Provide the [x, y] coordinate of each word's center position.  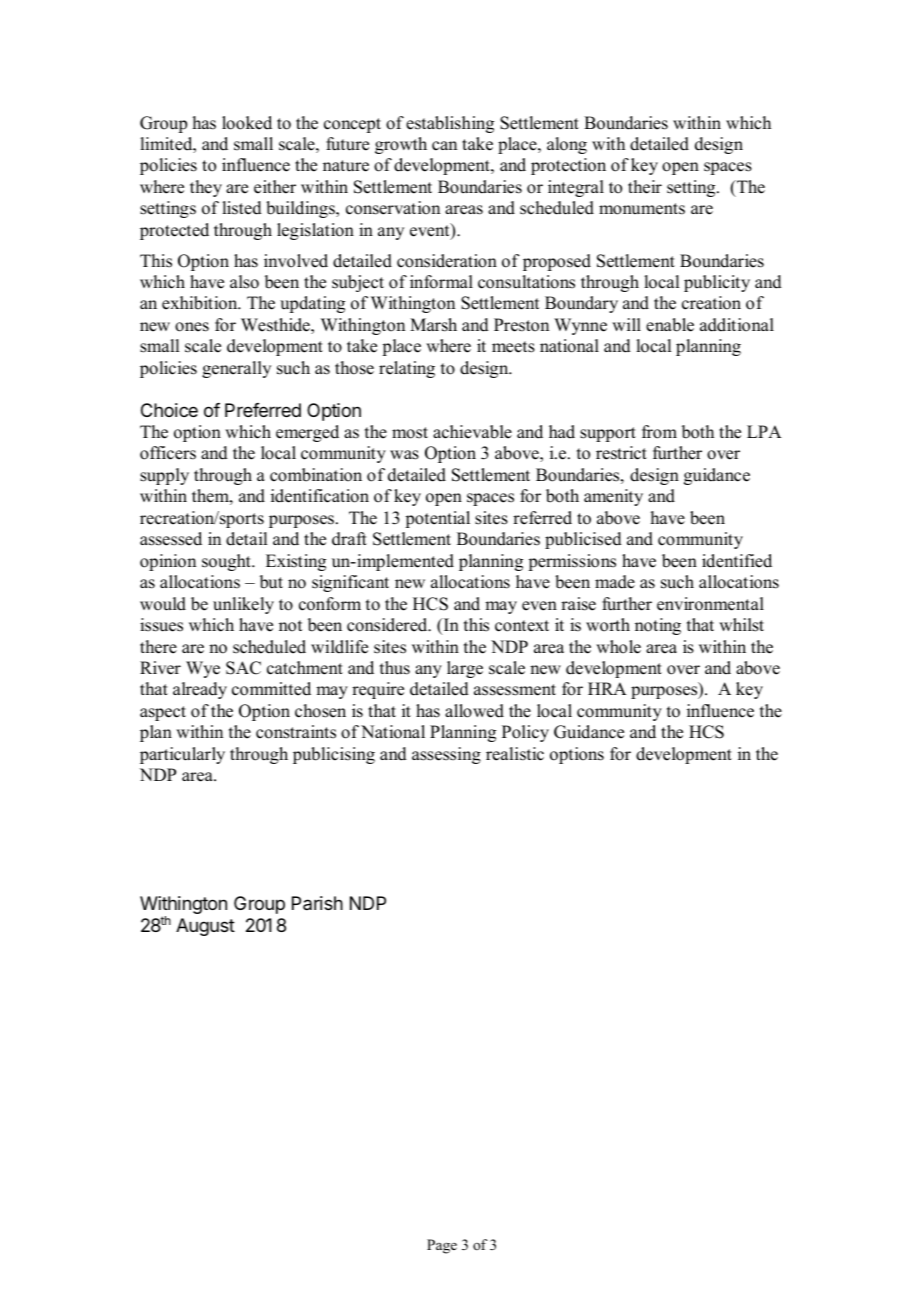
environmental [710, 604]
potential [437, 519]
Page [442, 1246]
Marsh [433, 325]
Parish [317, 903]
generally [236, 369]
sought [227, 562]
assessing [446, 755]
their [645, 187]
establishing [450, 124]
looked [247, 123]
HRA [607, 688]
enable [670, 325]
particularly [182, 755]
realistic [515, 754]
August [205, 927]
